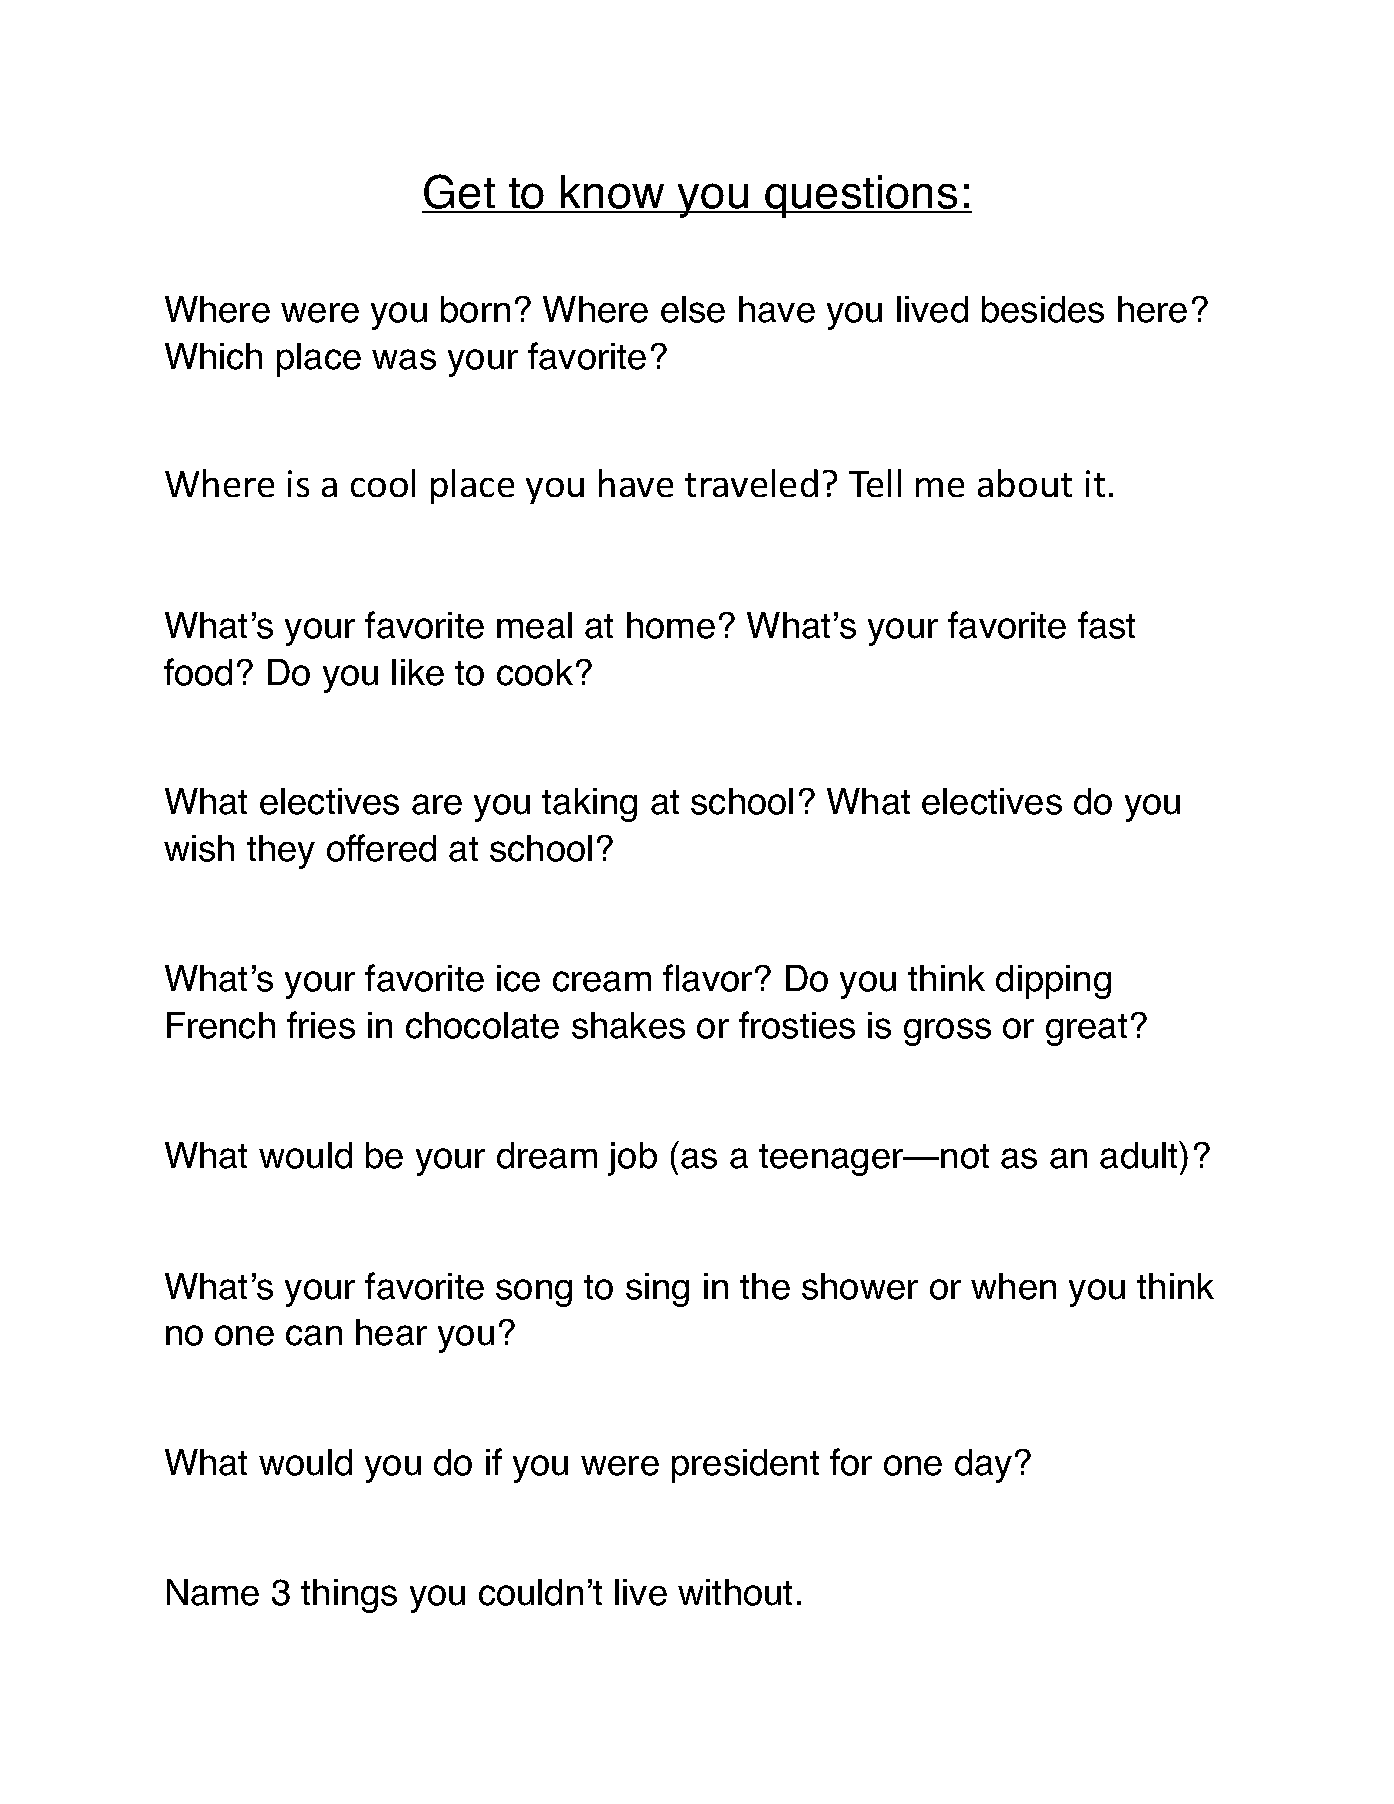 The image size is (1394, 1804). I want to click on fast, so click(1106, 625).
